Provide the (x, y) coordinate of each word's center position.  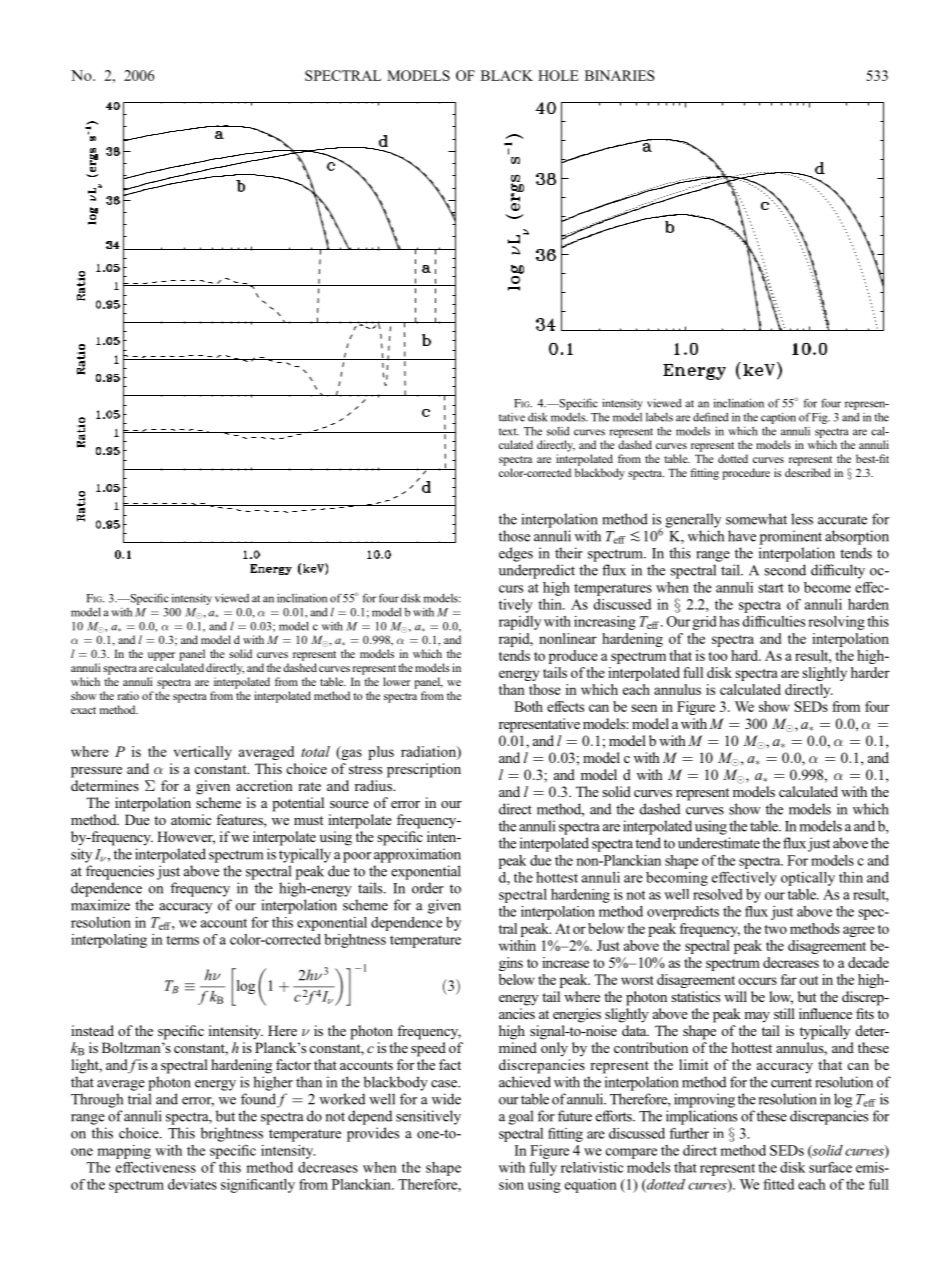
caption (778, 418)
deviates (192, 1184)
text (509, 432)
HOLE (558, 75)
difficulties (773, 621)
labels (659, 417)
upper (161, 656)
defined (711, 417)
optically (808, 879)
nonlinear (568, 638)
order (428, 888)
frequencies (120, 872)
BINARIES (620, 75)
